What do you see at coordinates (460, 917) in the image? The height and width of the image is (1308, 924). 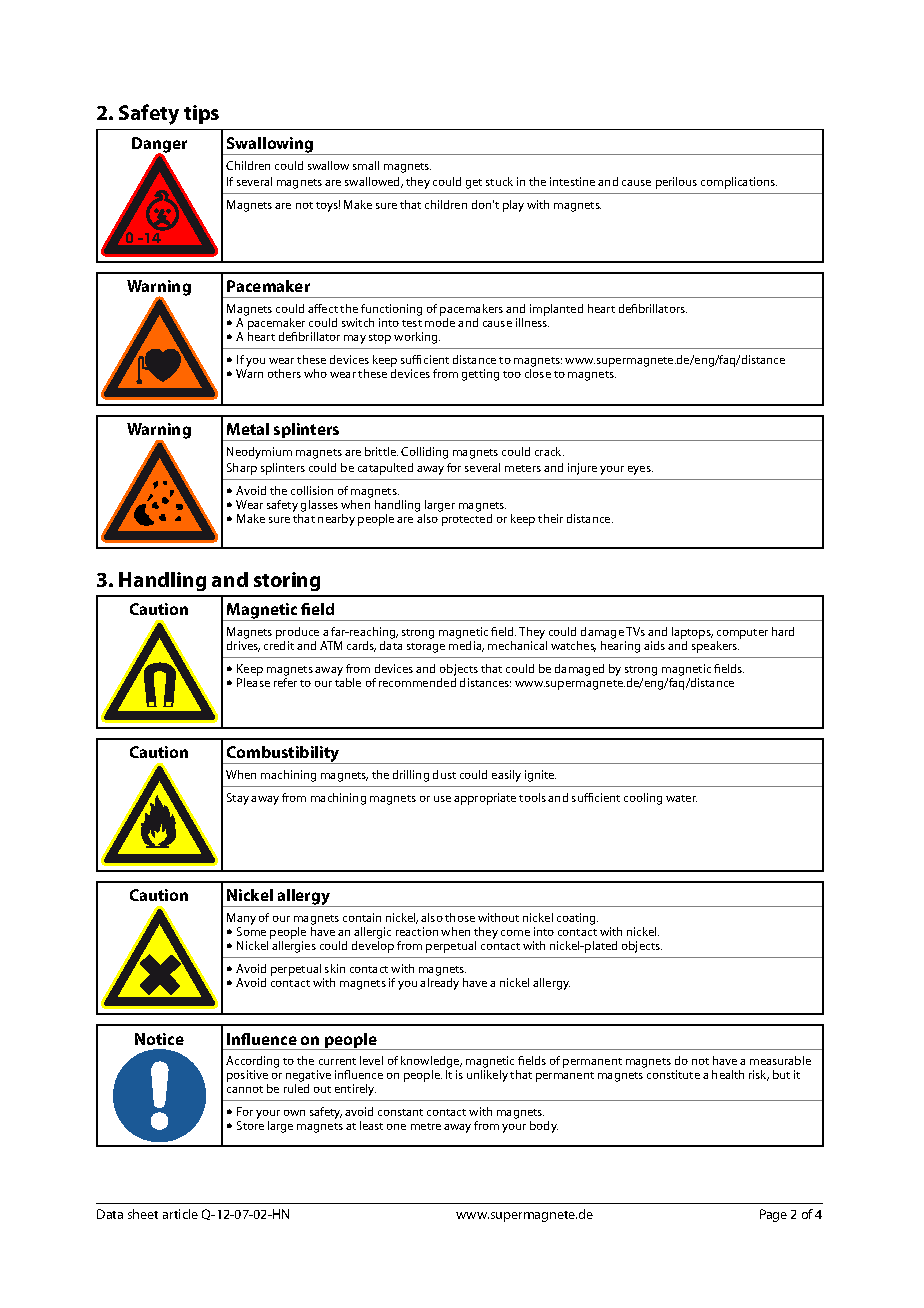 I see `those` at bounding box center [460, 917].
